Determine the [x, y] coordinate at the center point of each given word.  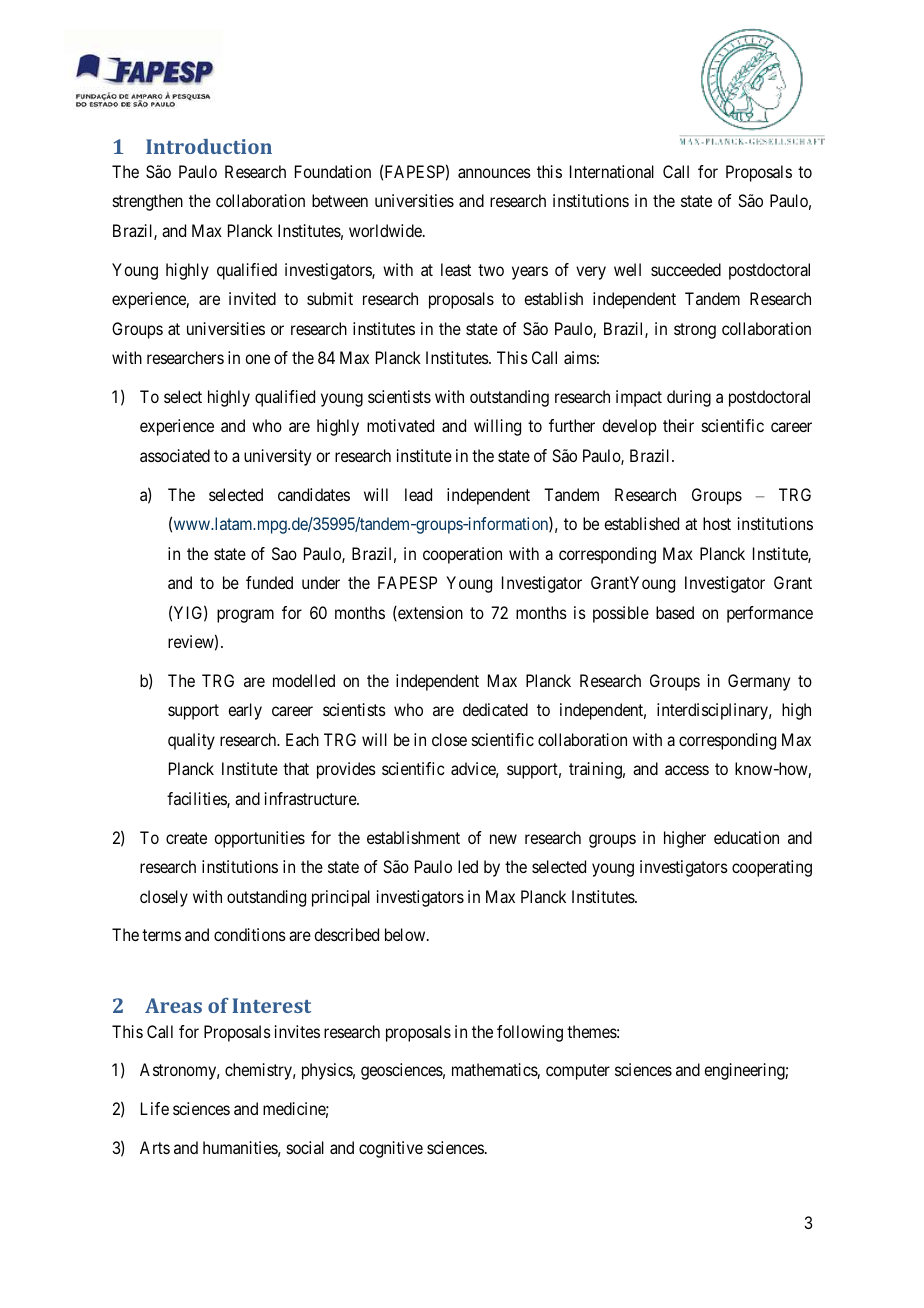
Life [155, 1108]
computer [578, 1072]
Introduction [209, 146]
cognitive [391, 1149]
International [612, 171]
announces [494, 173]
